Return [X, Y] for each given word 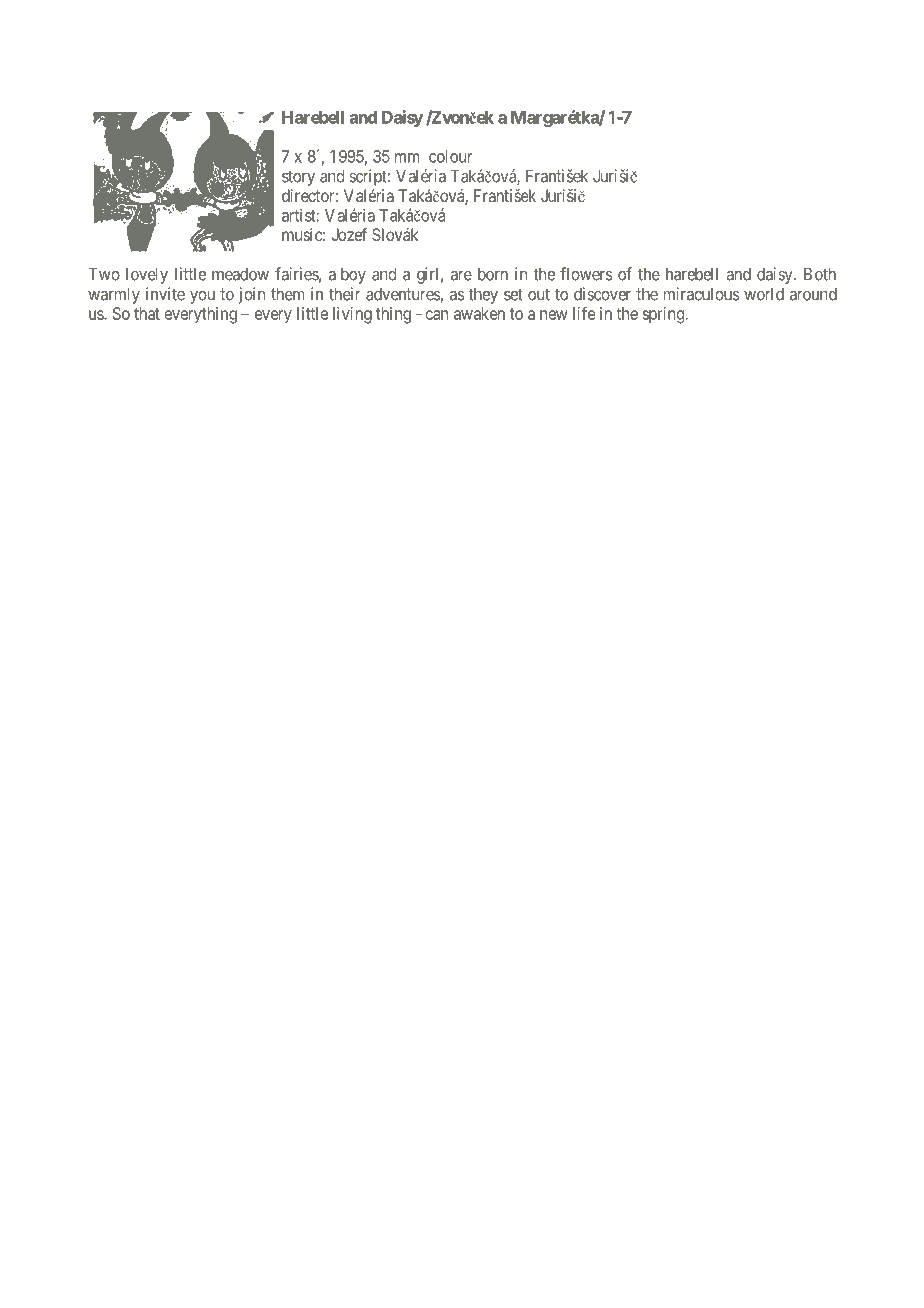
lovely [147, 275]
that [147, 313]
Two [104, 274]
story [298, 178]
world [764, 294]
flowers [586, 274]
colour [450, 156]
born [493, 274]
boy [353, 276]
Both [820, 274]
